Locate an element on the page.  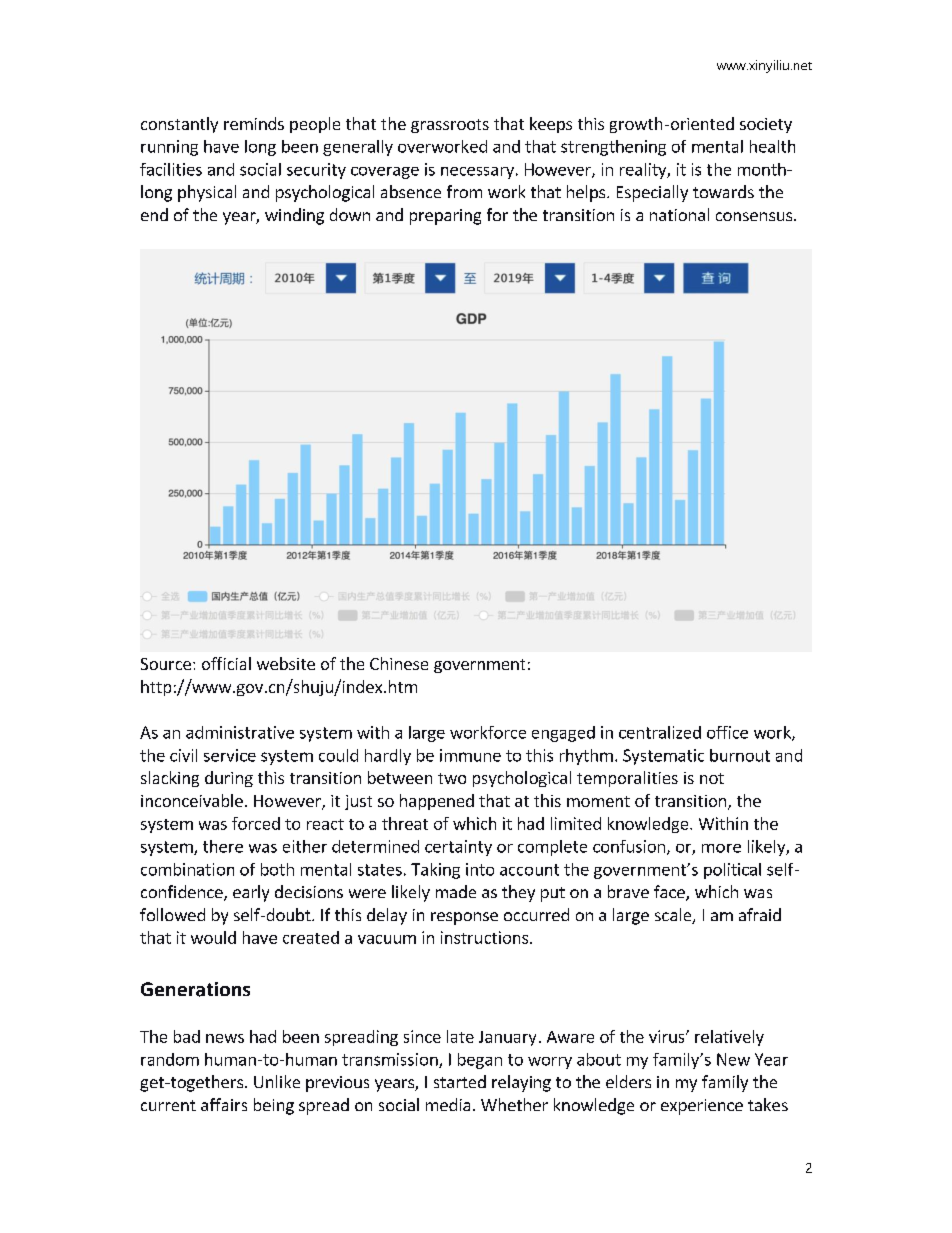
affairs is located at coordinates (224, 1104).
